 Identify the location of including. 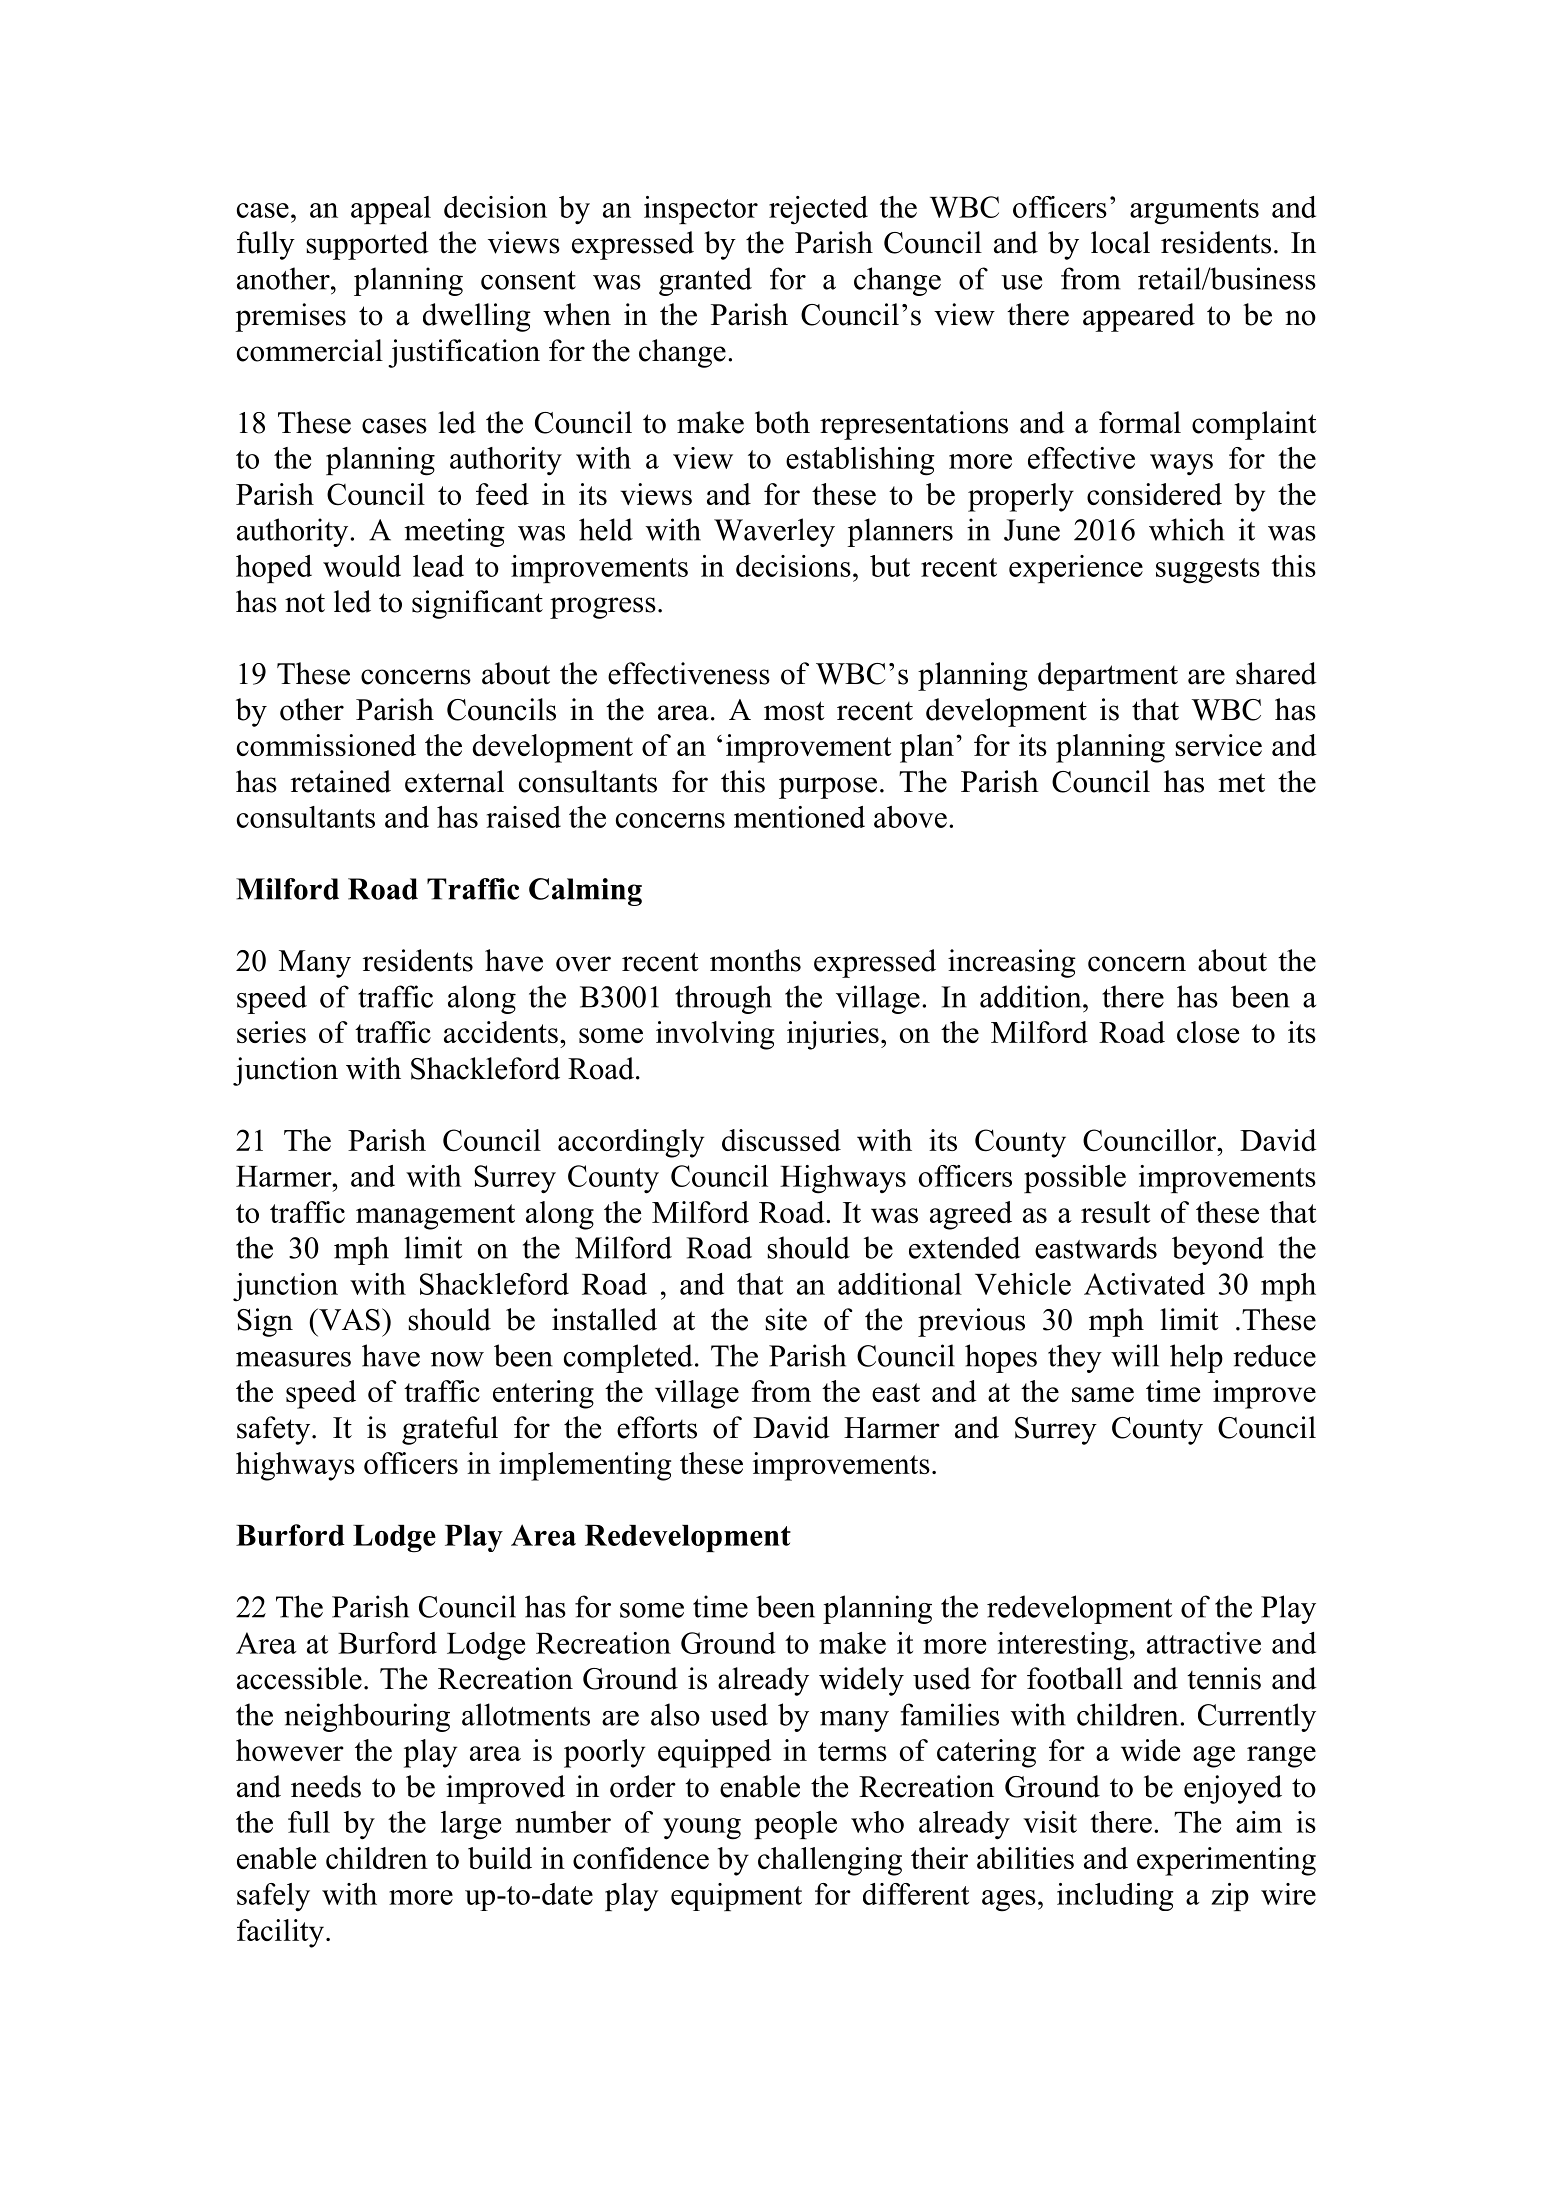
(1115, 1897).
